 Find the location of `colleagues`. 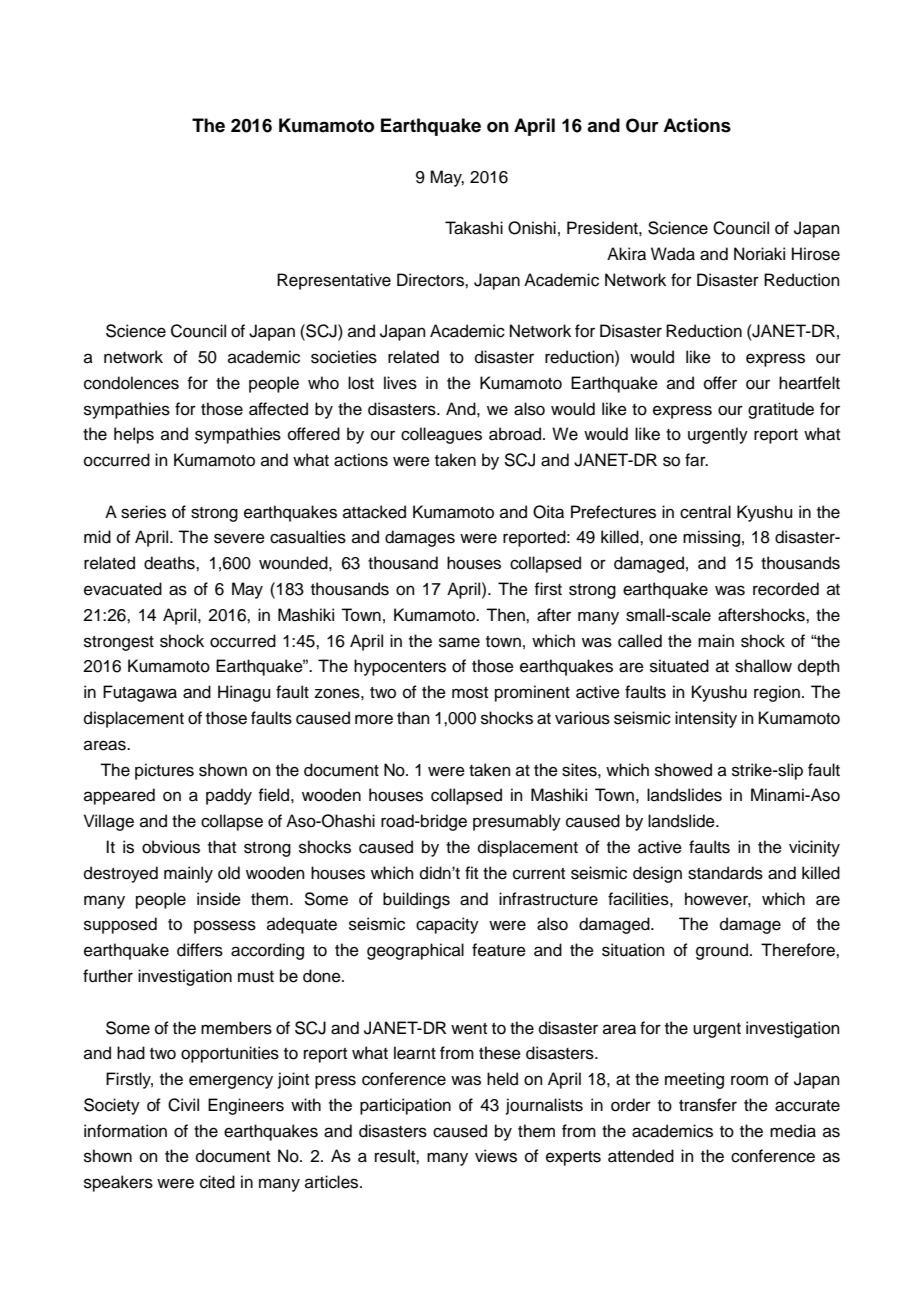

colleagues is located at coordinates (441, 435).
